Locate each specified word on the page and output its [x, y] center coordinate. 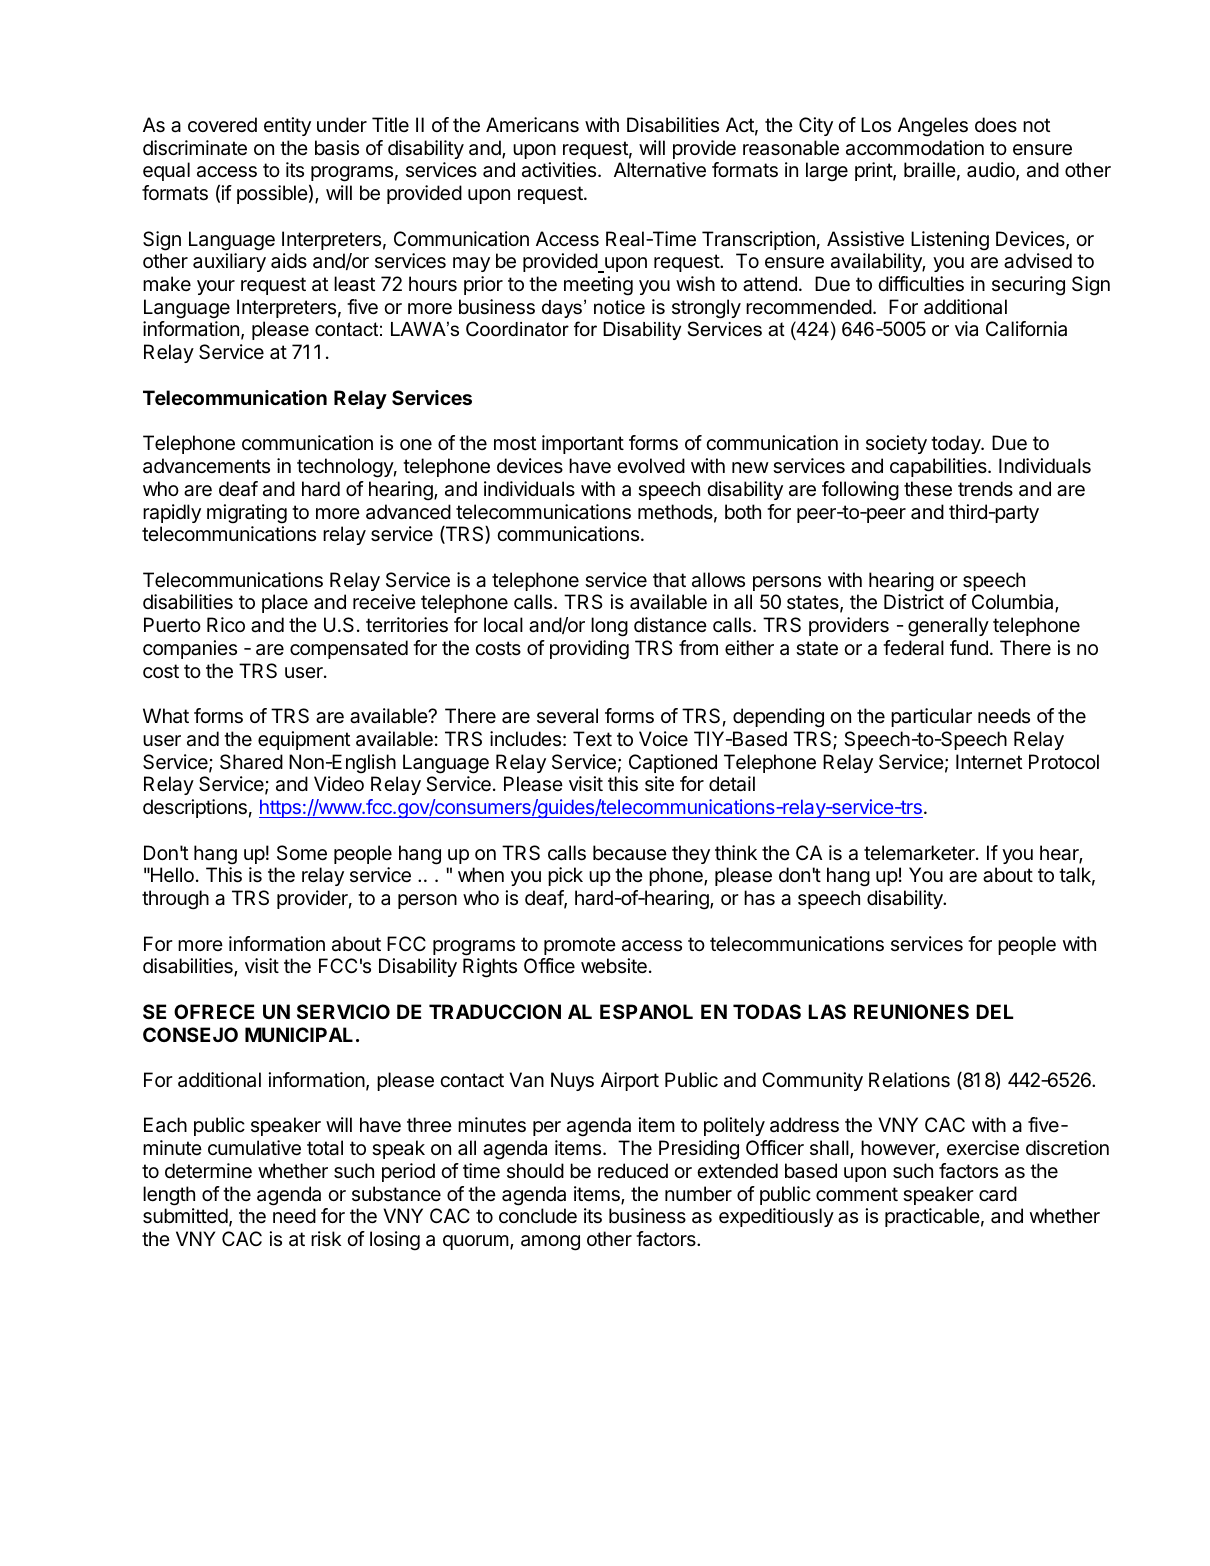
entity [287, 126]
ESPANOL [646, 1011]
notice [619, 307]
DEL [994, 1011]
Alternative [660, 170]
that [669, 580]
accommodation [915, 148]
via [966, 328]
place [285, 603]
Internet [989, 762]
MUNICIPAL [299, 1034]
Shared [251, 762]
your [216, 287]
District [914, 602]
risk [326, 1238]
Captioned [673, 763]
